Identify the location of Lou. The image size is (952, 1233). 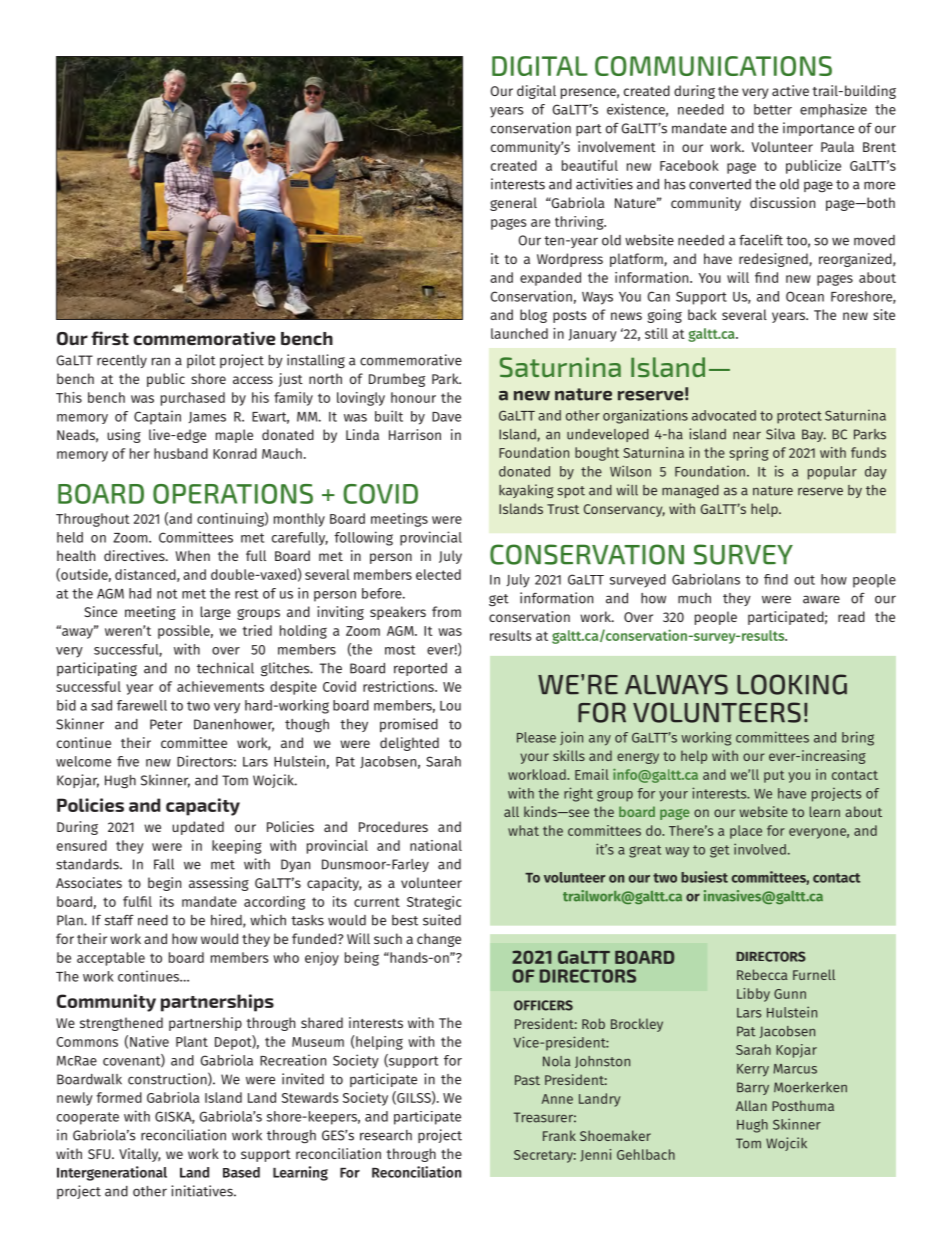
(450, 706).
